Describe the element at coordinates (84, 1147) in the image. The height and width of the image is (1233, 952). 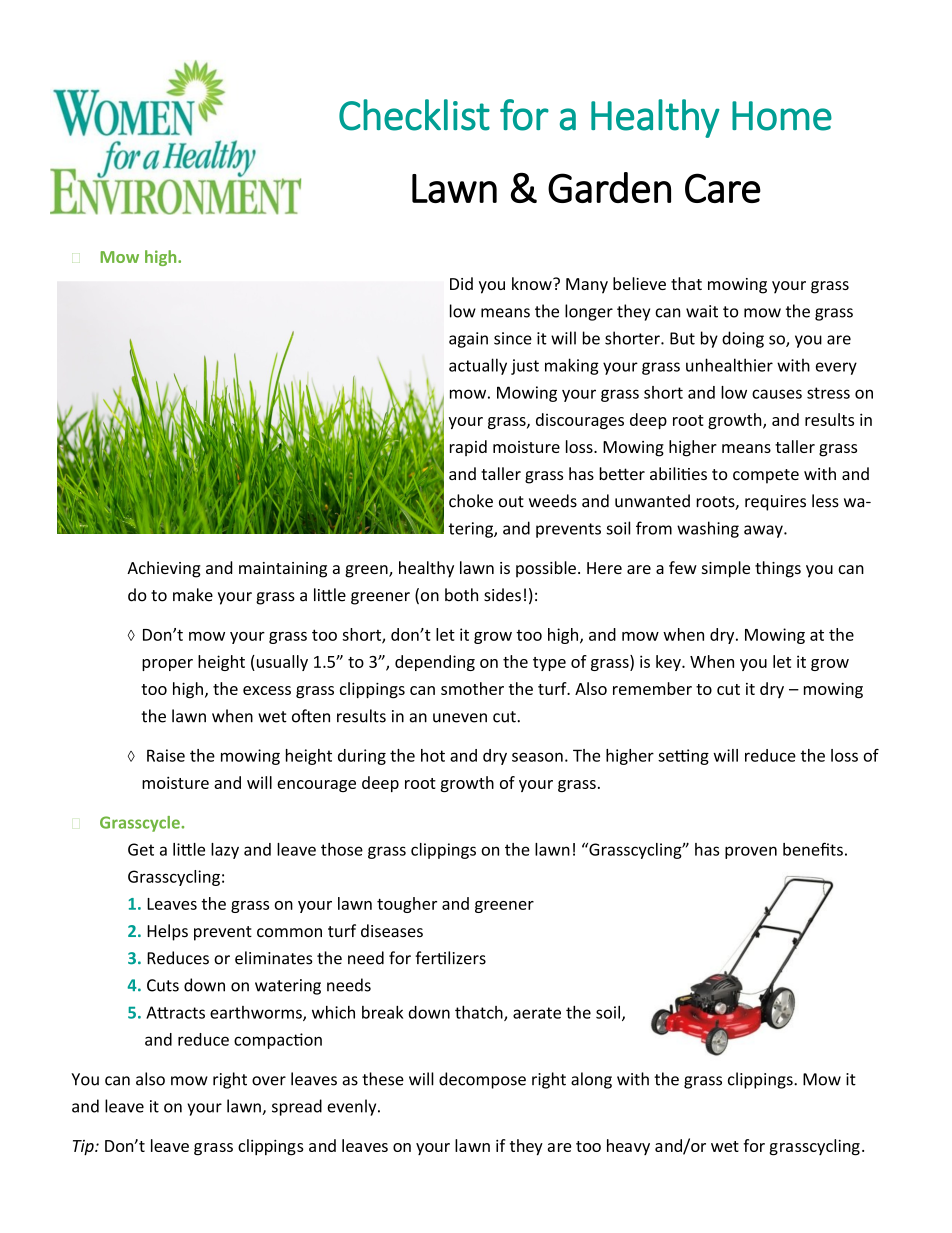
I see `Tip` at that location.
